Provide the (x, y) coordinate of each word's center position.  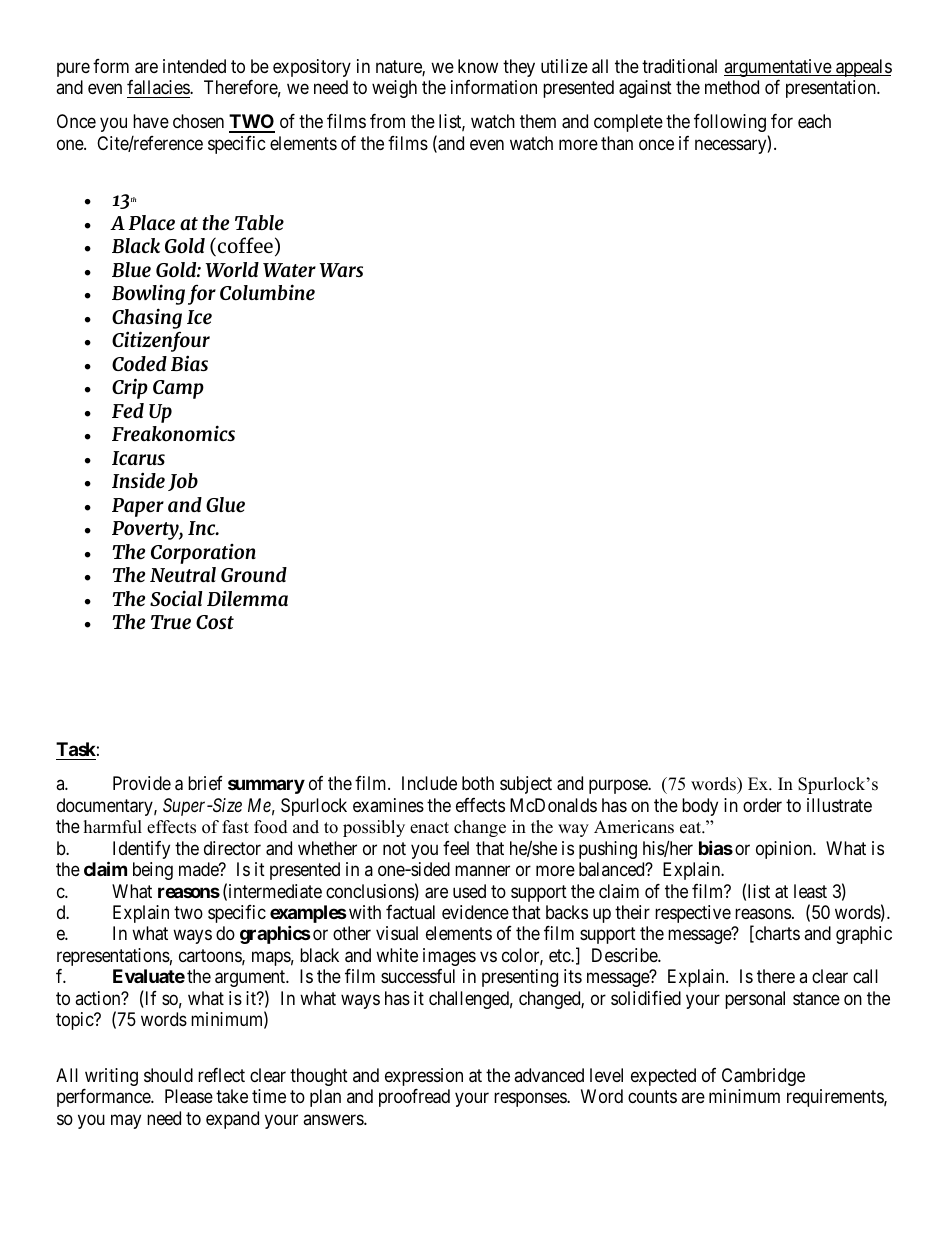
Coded (139, 364)
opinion (785, 850)
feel (456, 848)
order (762, 805)
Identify (141, 850)
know (478, 66)
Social (176, 598)
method (732, 87)
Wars (341, 270)
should (168, 1075)
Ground (254, 575)
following (730, 123)
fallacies (159, 89)
